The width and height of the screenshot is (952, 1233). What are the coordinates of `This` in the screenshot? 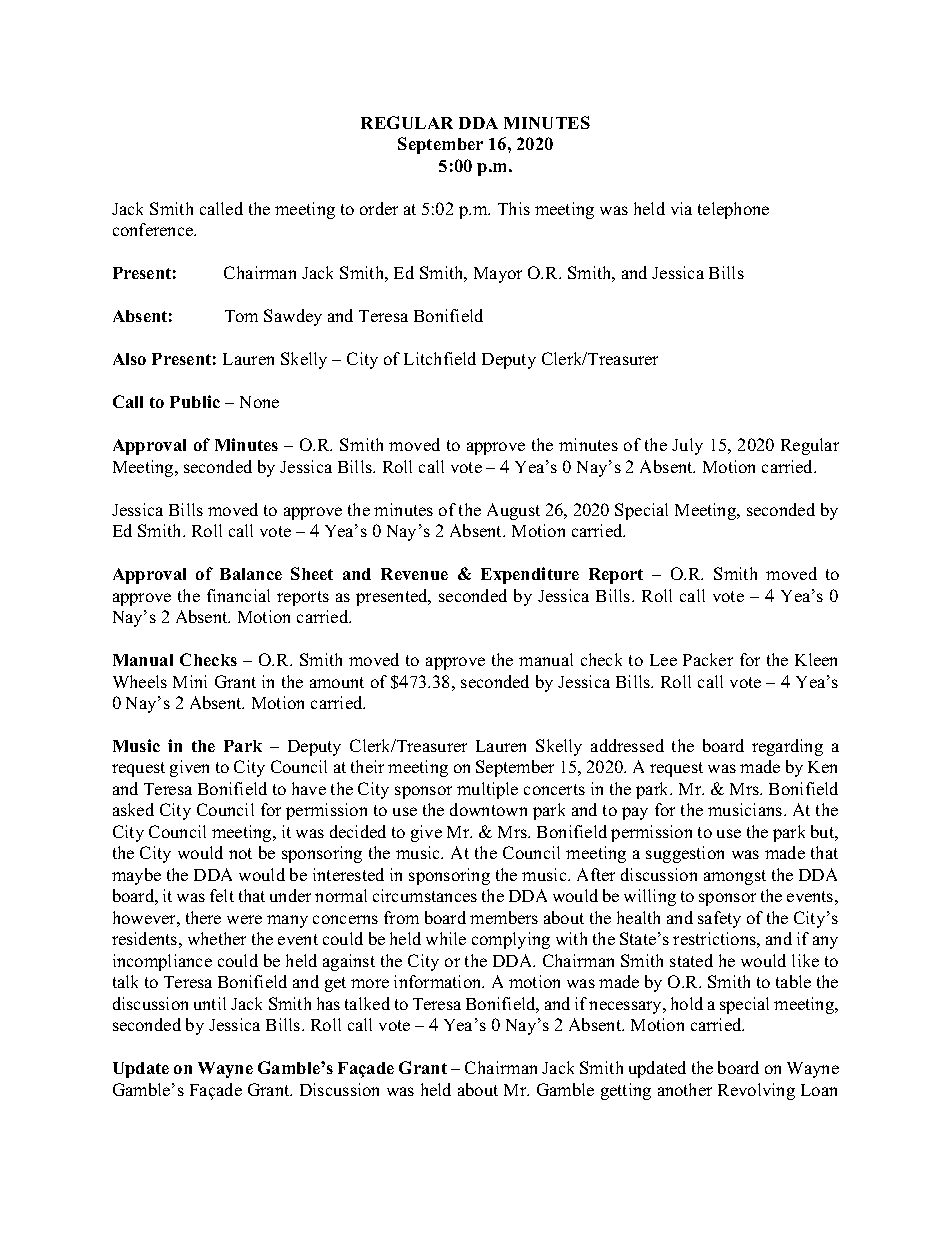 It's located at (514, 208).
